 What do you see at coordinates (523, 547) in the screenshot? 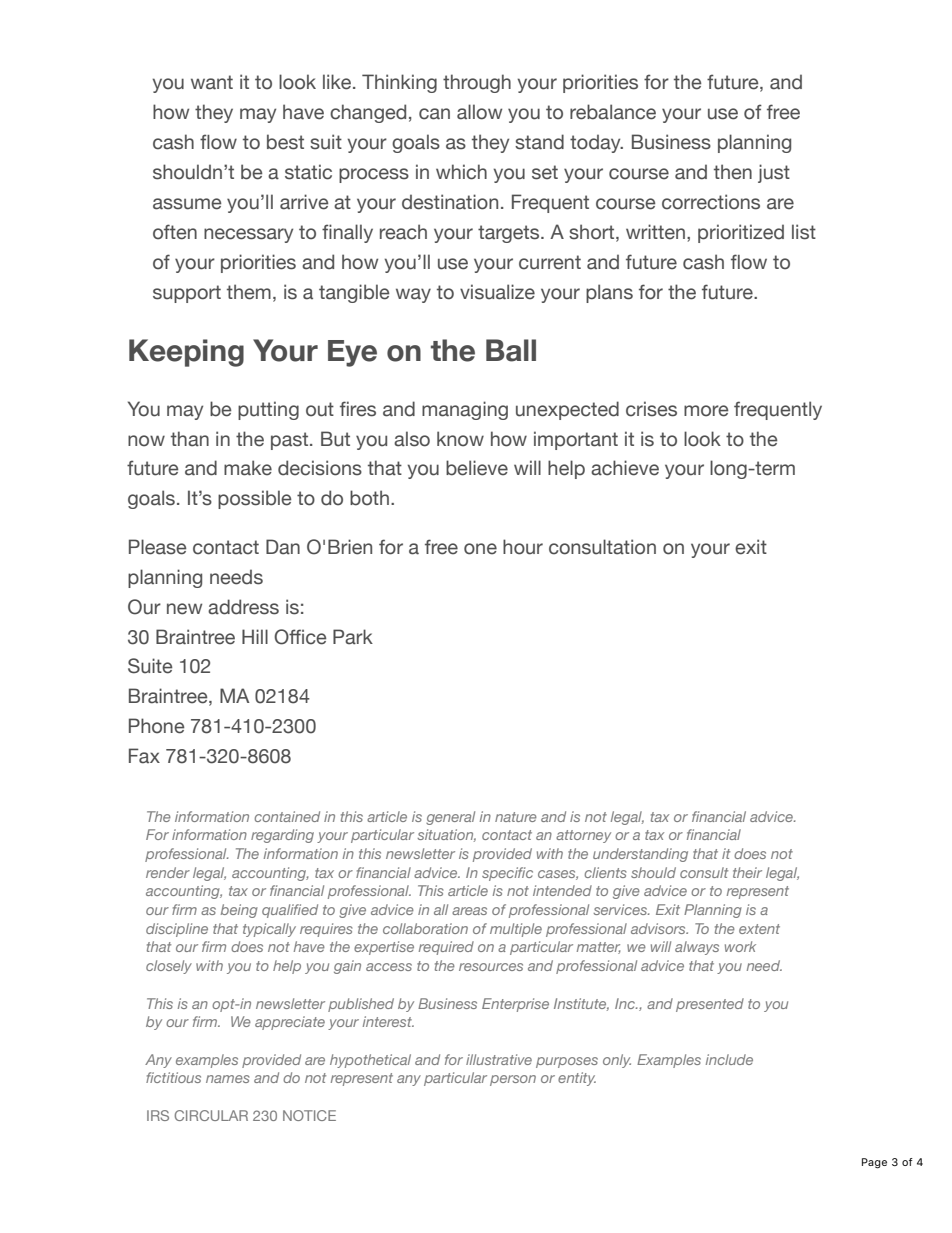
I see `hour` at bounding box center [523, 547].
